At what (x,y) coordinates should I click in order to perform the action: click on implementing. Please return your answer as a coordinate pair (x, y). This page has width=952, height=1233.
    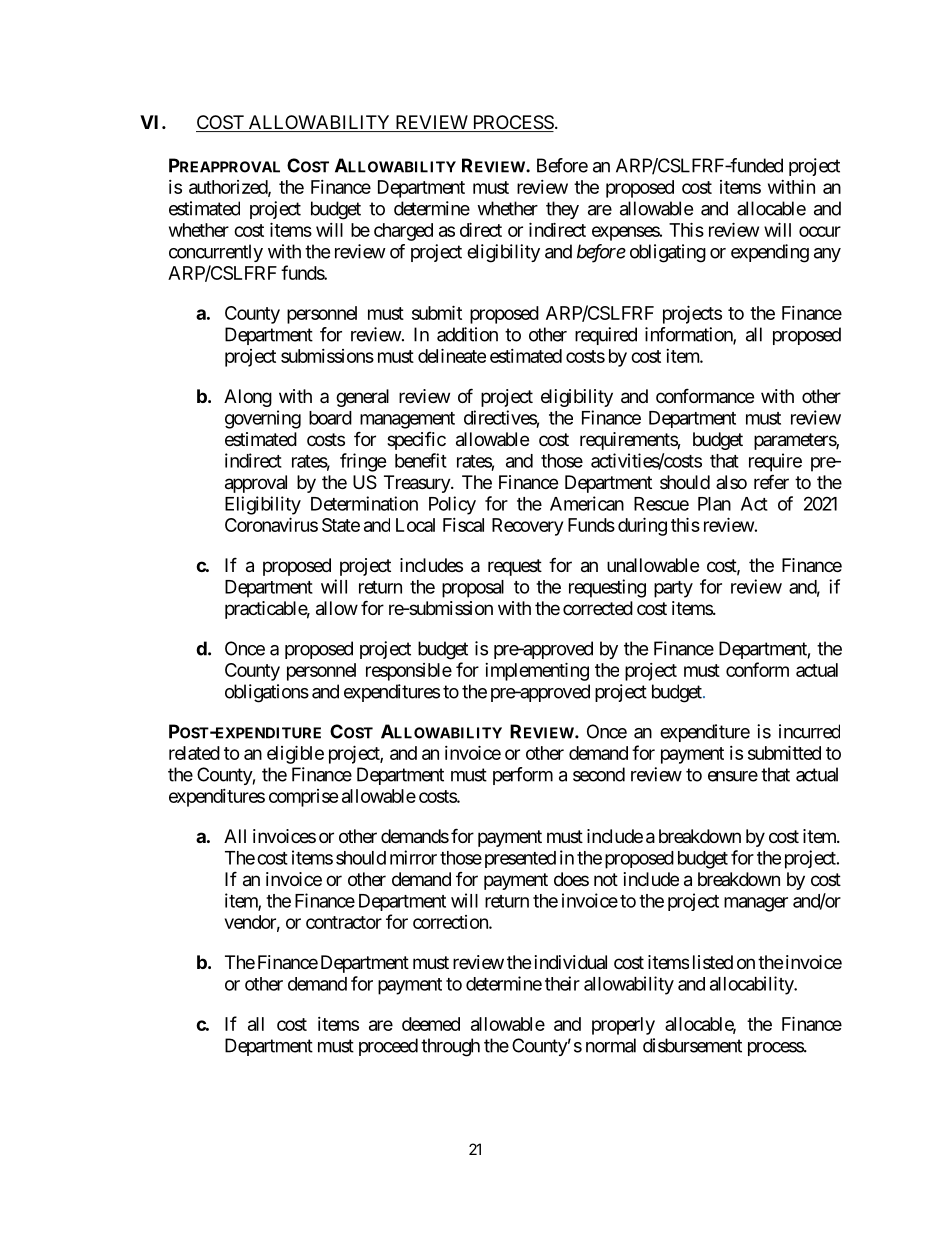
    Looking at the image, I should click on (537, 671).
